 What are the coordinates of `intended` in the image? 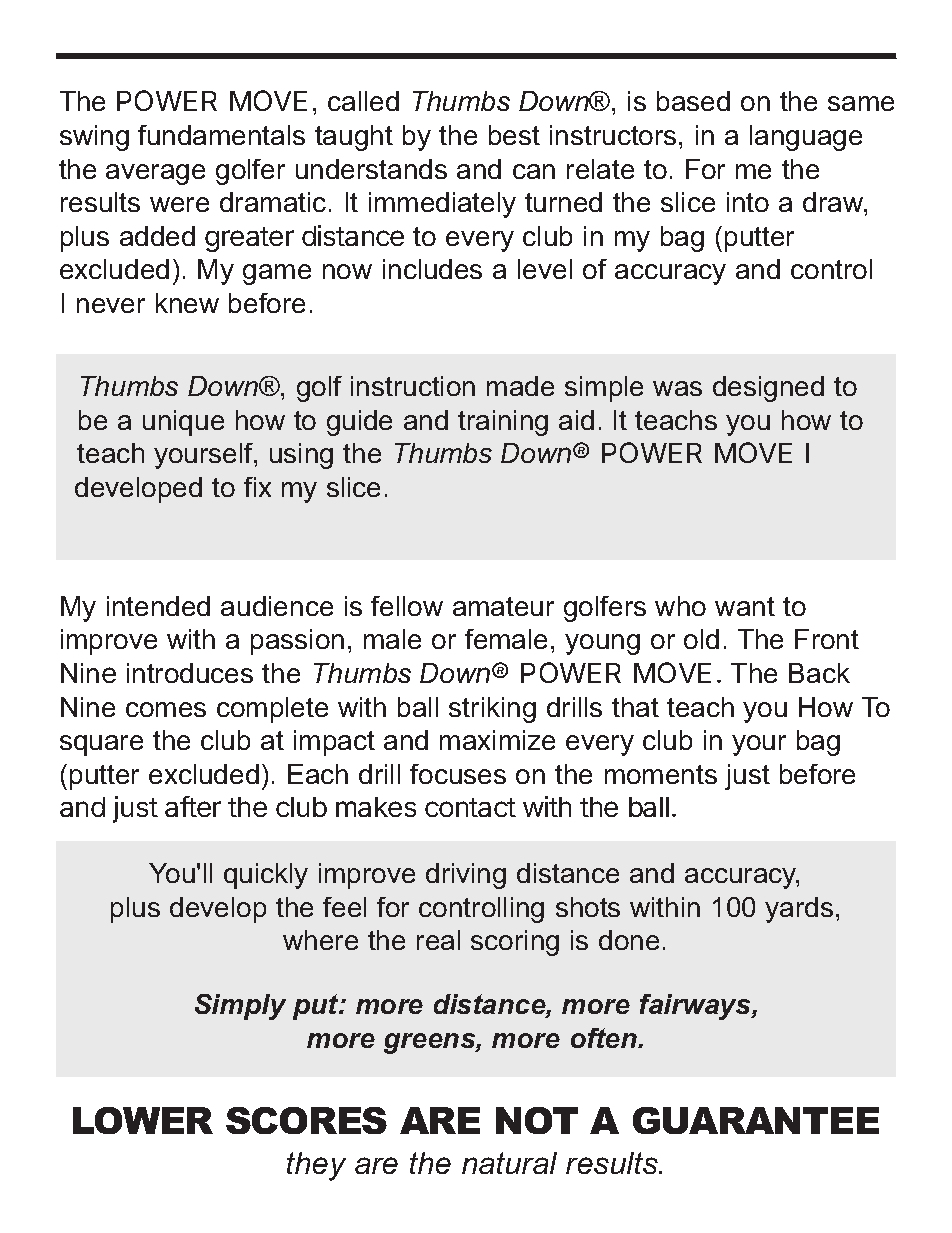 It's located at (158, 606).
